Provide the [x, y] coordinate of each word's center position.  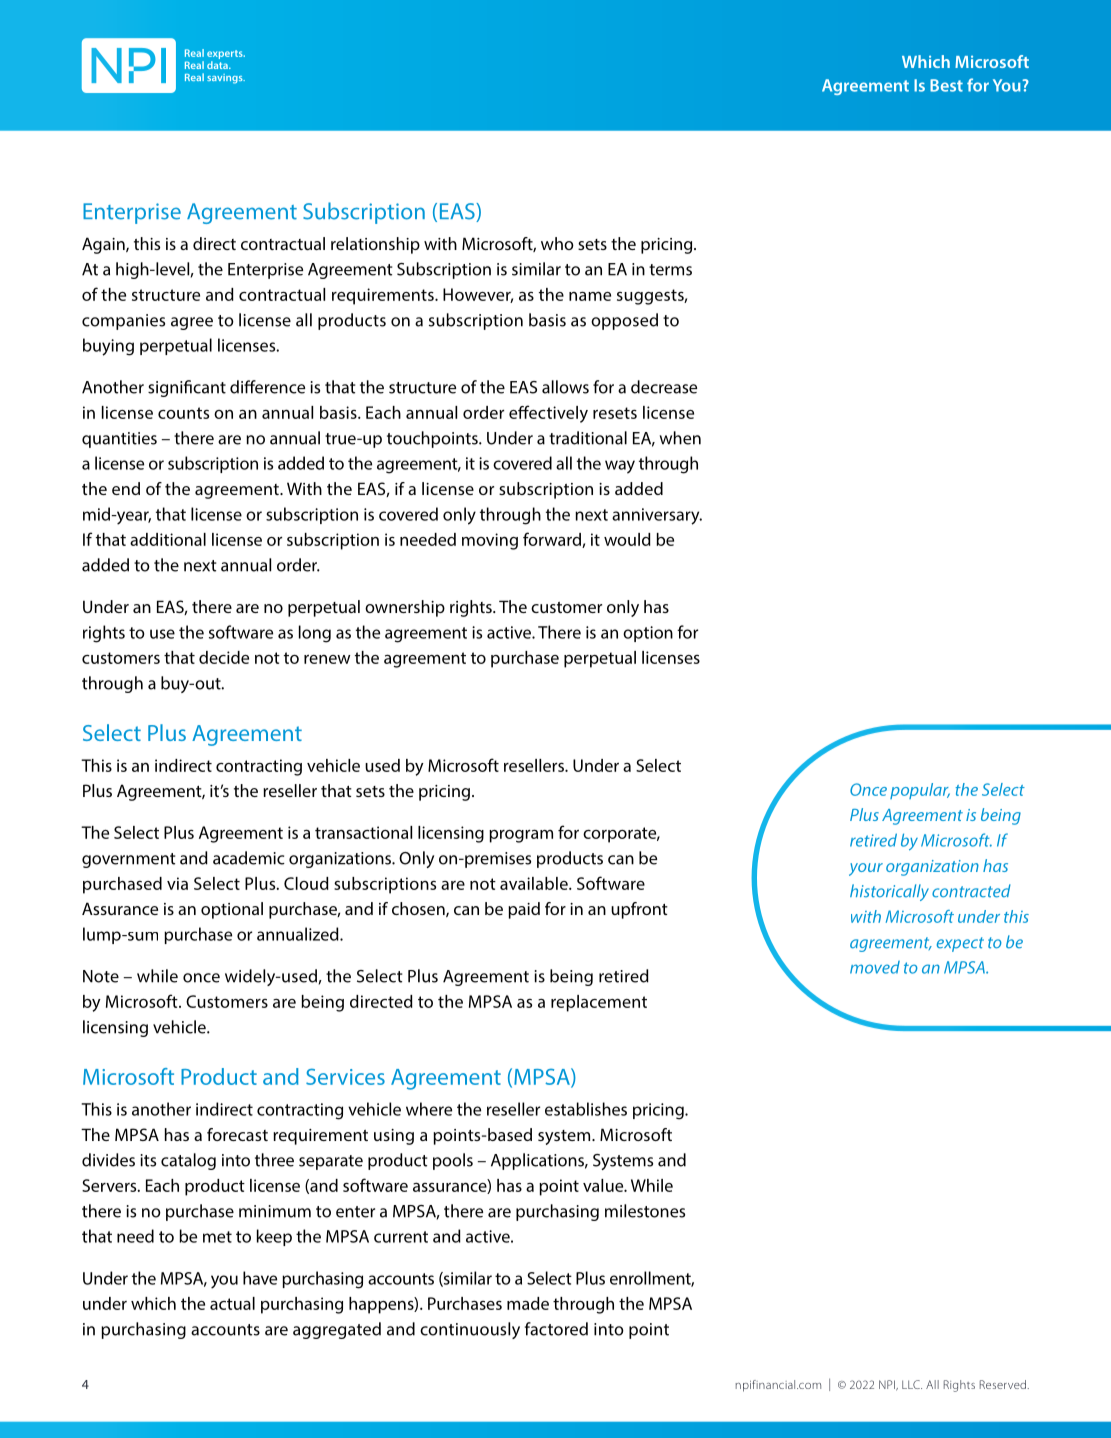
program [521, 836]
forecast [237, 1134]
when [680, 438]
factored [556, 1329]
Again [104, 245]
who [557, 243]
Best [946, 85]
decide [224, 657]
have [260, 1278]
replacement [599, 1003]
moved [875, 967]
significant [187, 388]
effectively [548, 414]
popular [920, 791]
